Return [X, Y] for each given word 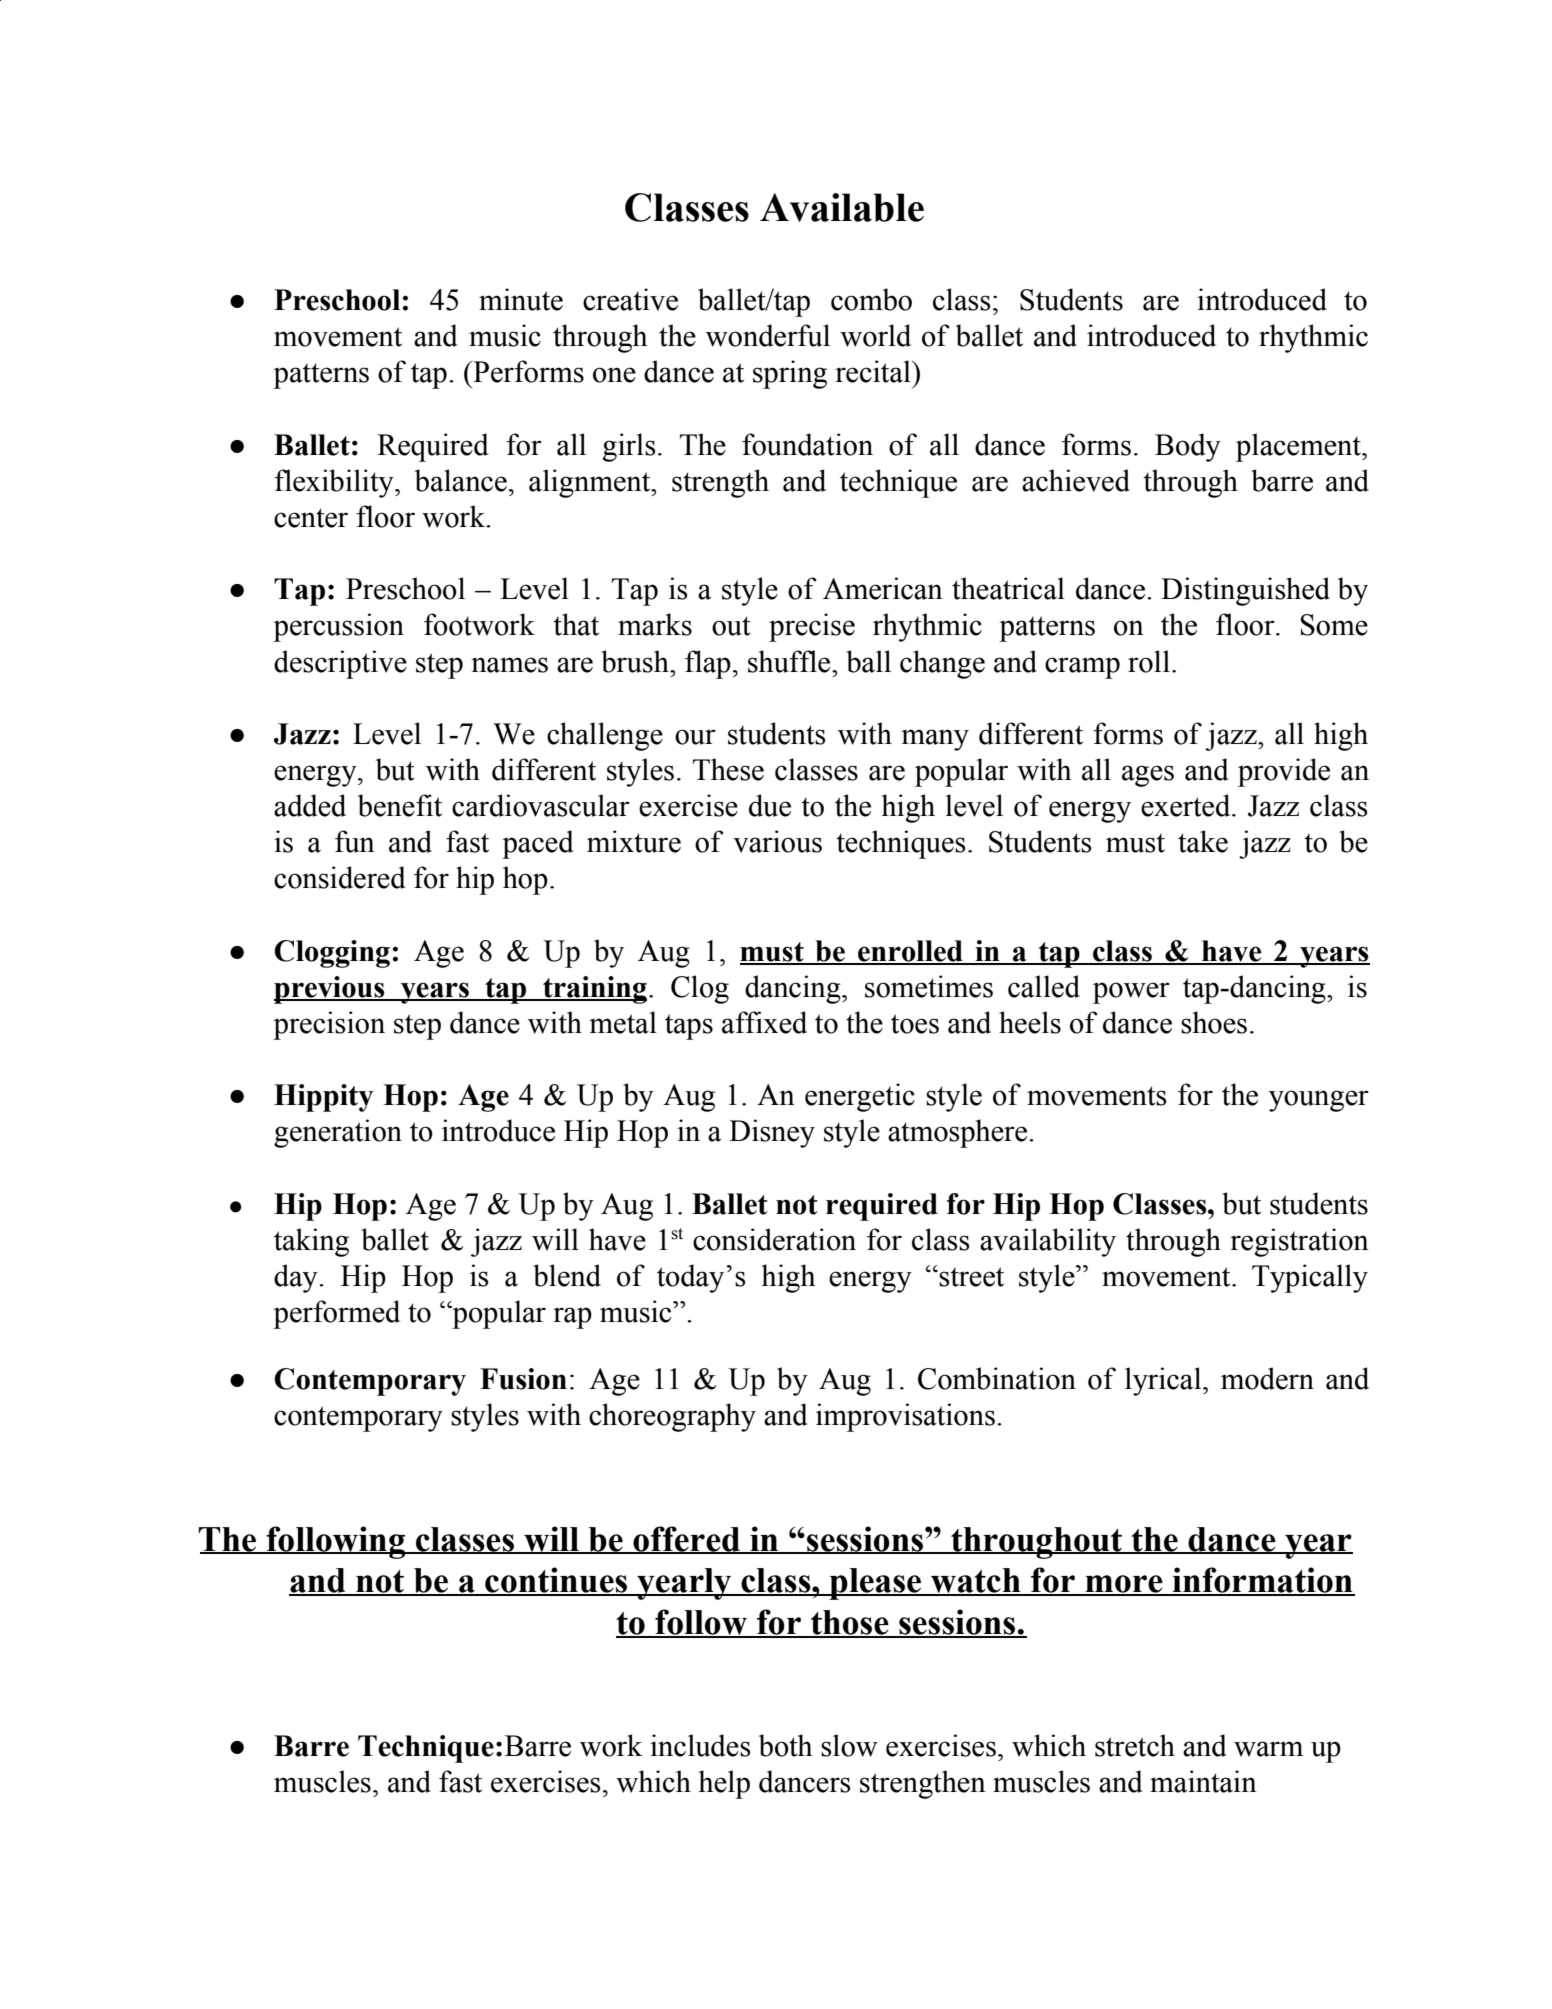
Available [842, 207]
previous [330, 990]
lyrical [1164, 1381]
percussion [338, 627]
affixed [764, 1022]
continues [556, 1581]
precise [812, 627]
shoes [1214, 1022]
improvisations [905, 1417]
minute [521, 299]
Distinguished [1245, 591]
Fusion [523, 1379]
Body [1188, 447]
